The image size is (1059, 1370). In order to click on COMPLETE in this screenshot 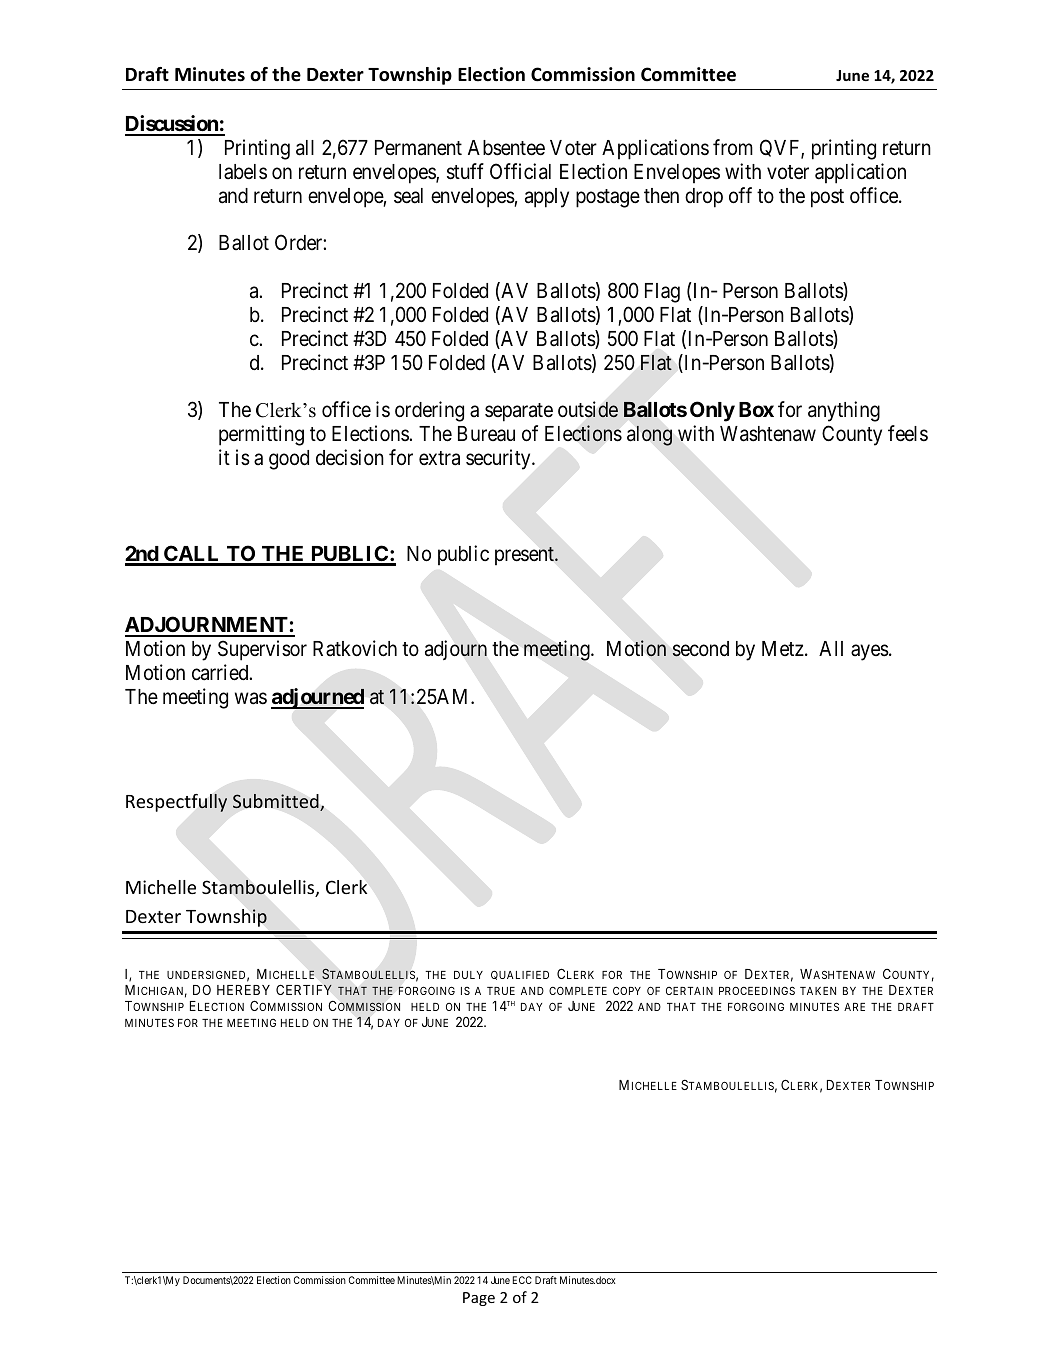, I will do `click(578, 990)`.
